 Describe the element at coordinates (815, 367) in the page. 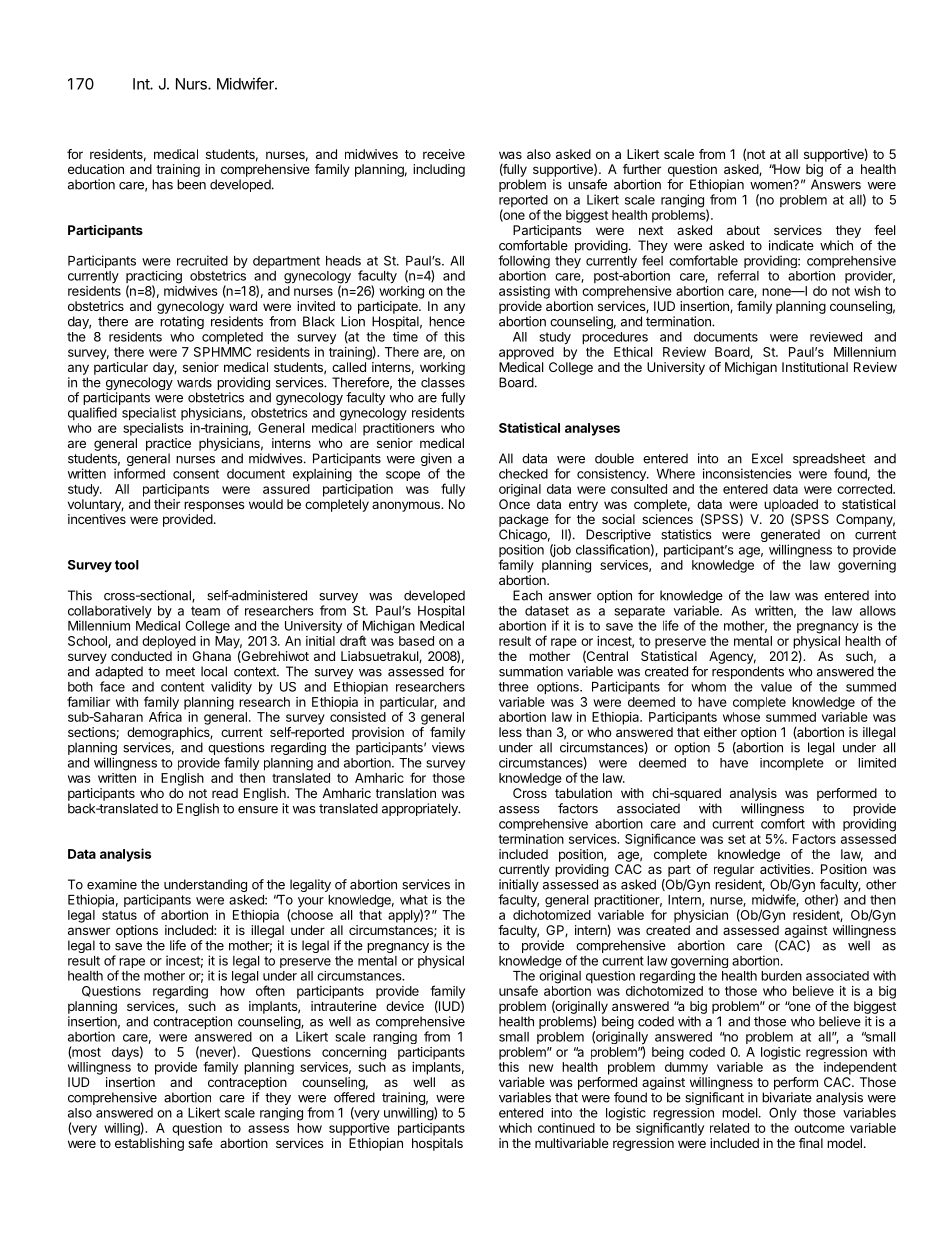

I see `Institutional` at that location.
